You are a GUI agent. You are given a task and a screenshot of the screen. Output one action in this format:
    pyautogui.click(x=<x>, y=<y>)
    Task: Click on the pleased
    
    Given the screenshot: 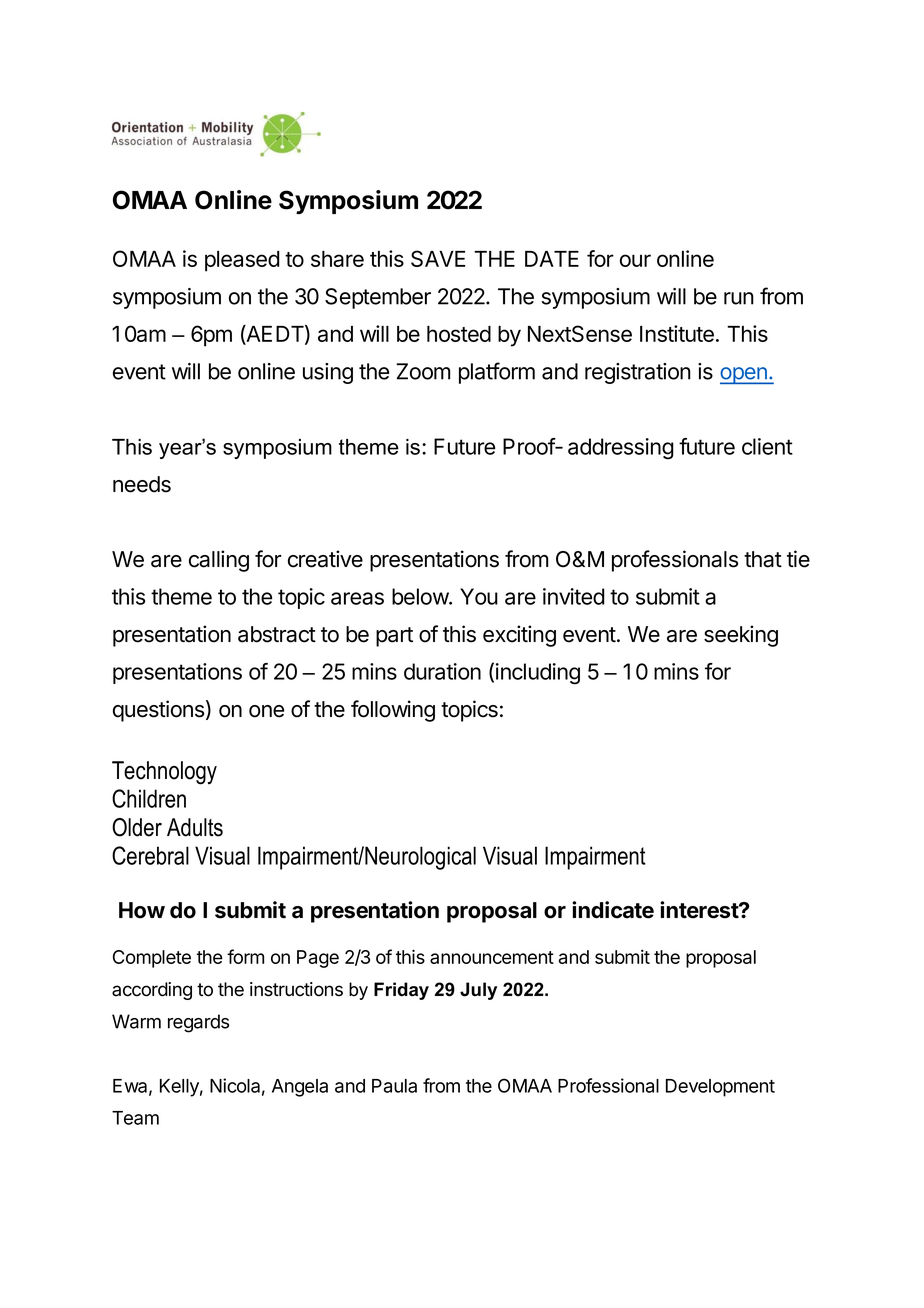 What is the action you would take?
    pyautogui.click(x=242, y=261)
